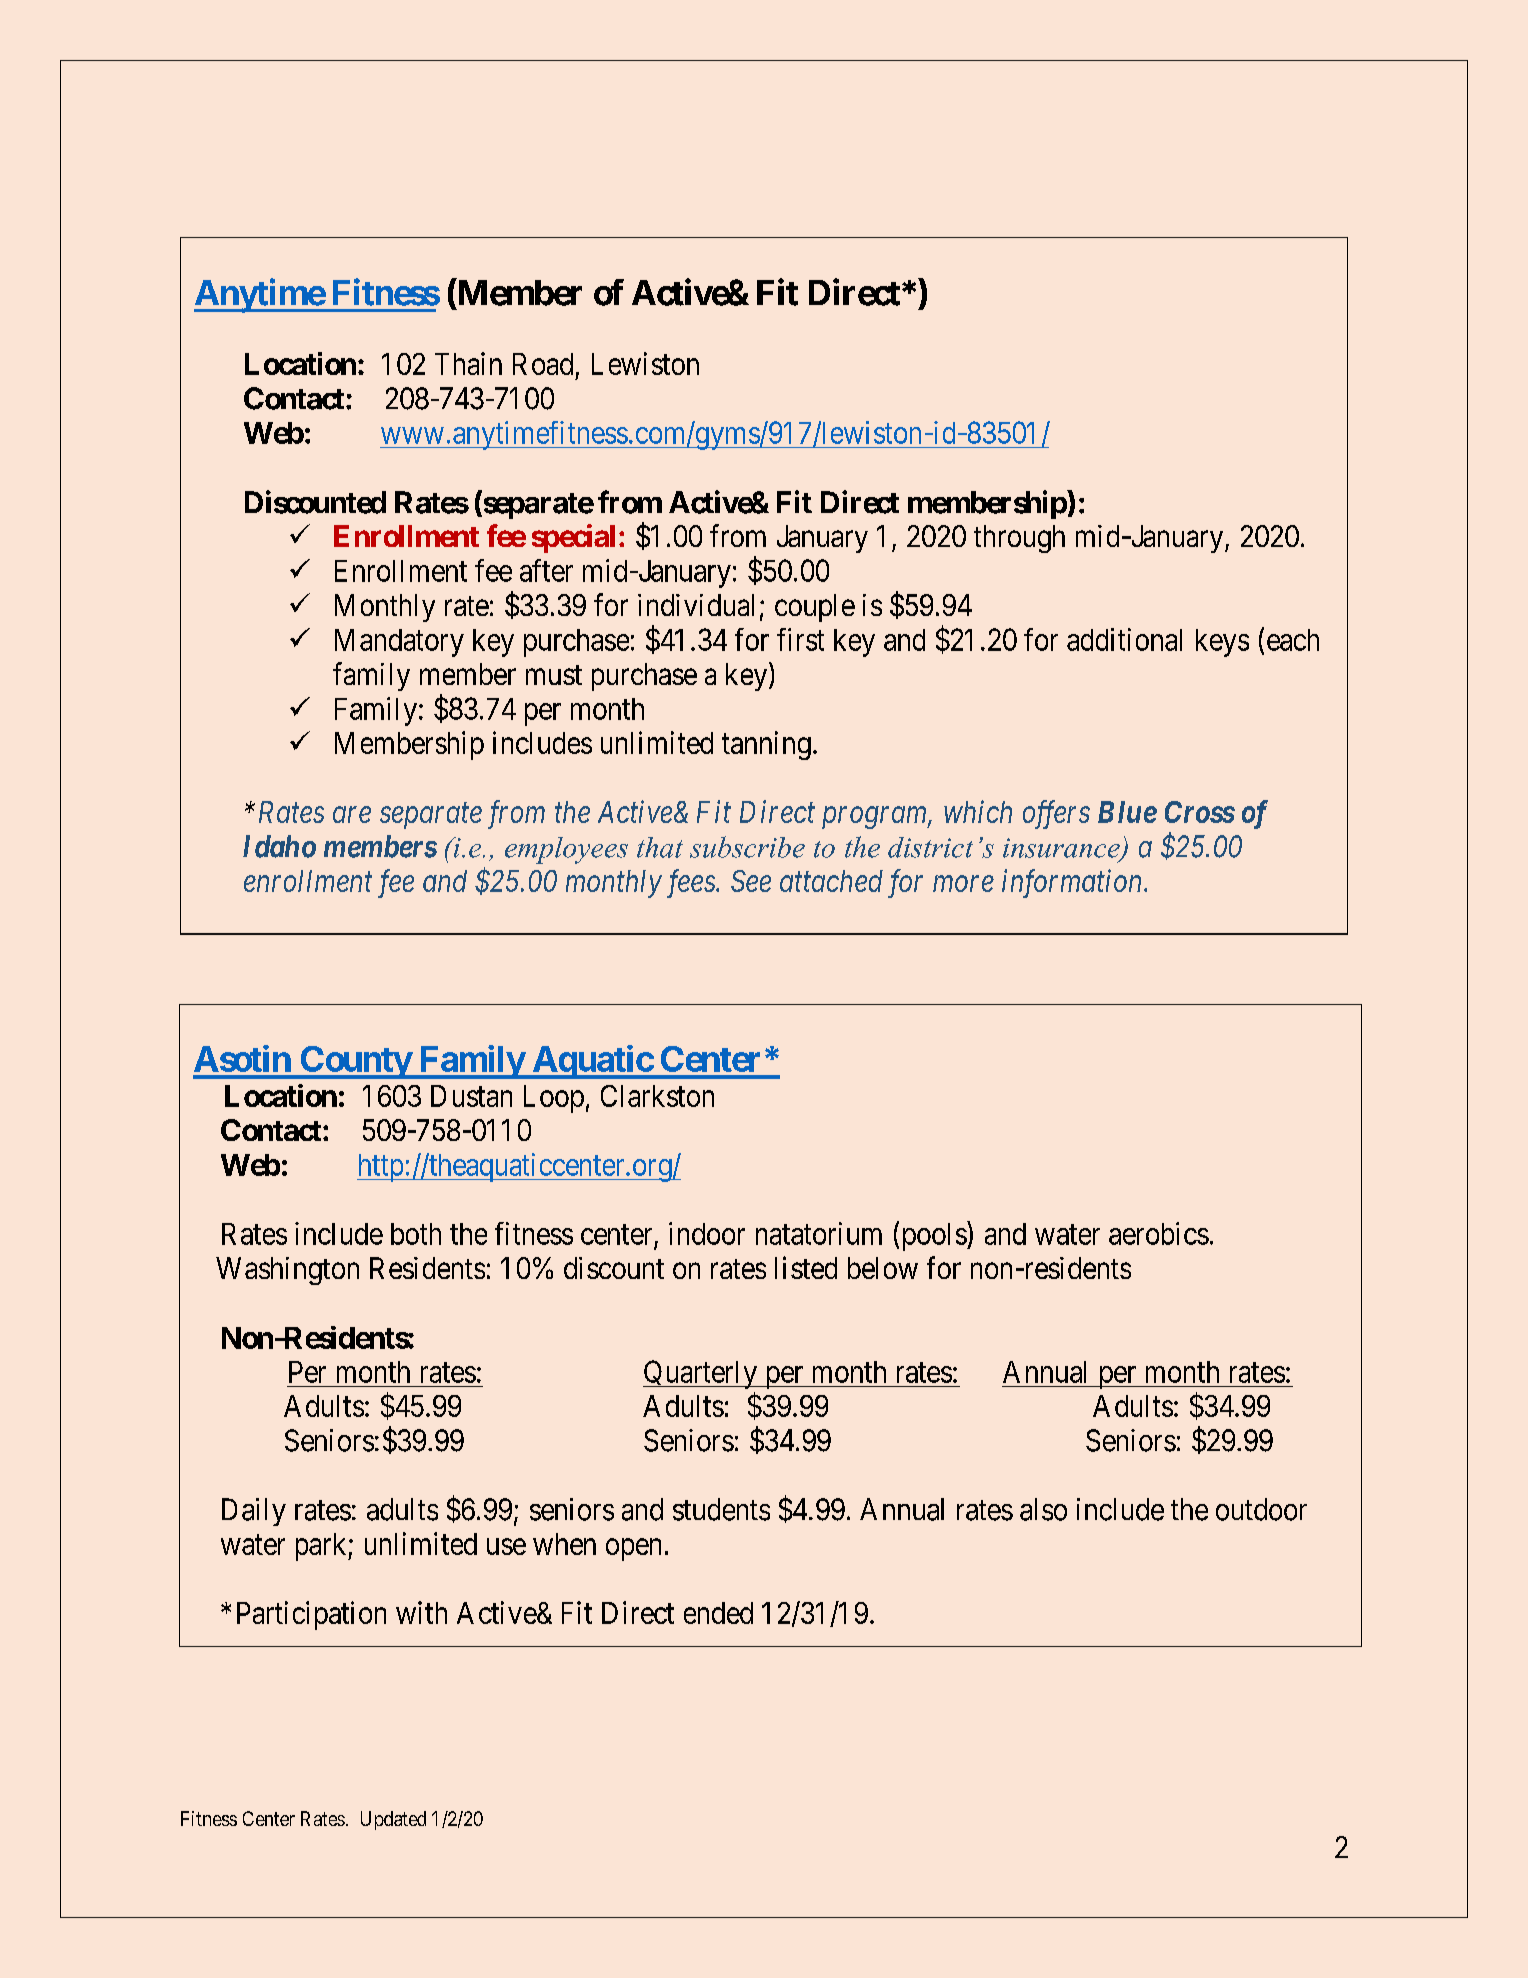  What do you see at coordinates (1127, 812) in the screenshot?
I see `Blue` at bounding box center [1127, 812].
